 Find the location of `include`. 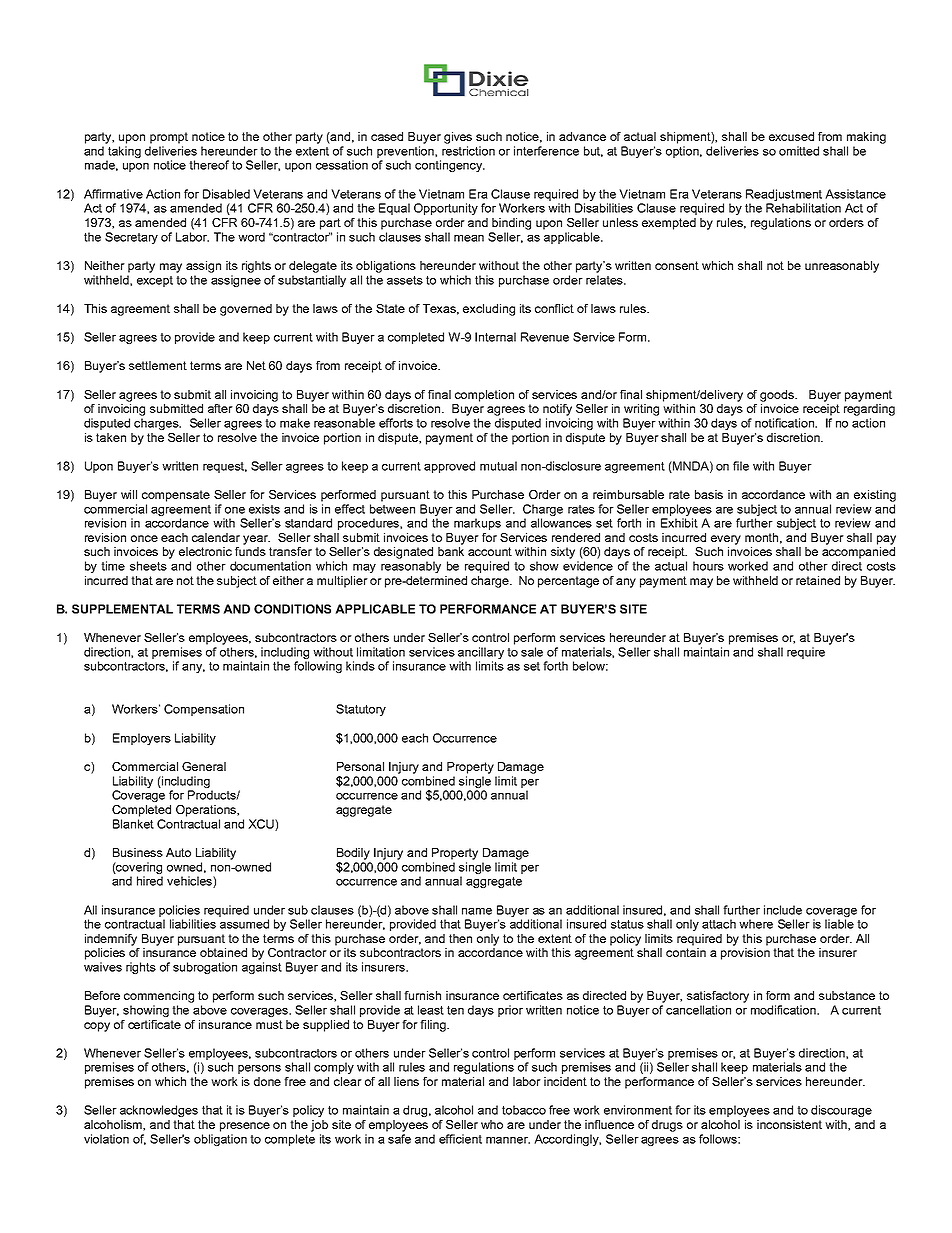

include is located at coordinates (783, 910).
